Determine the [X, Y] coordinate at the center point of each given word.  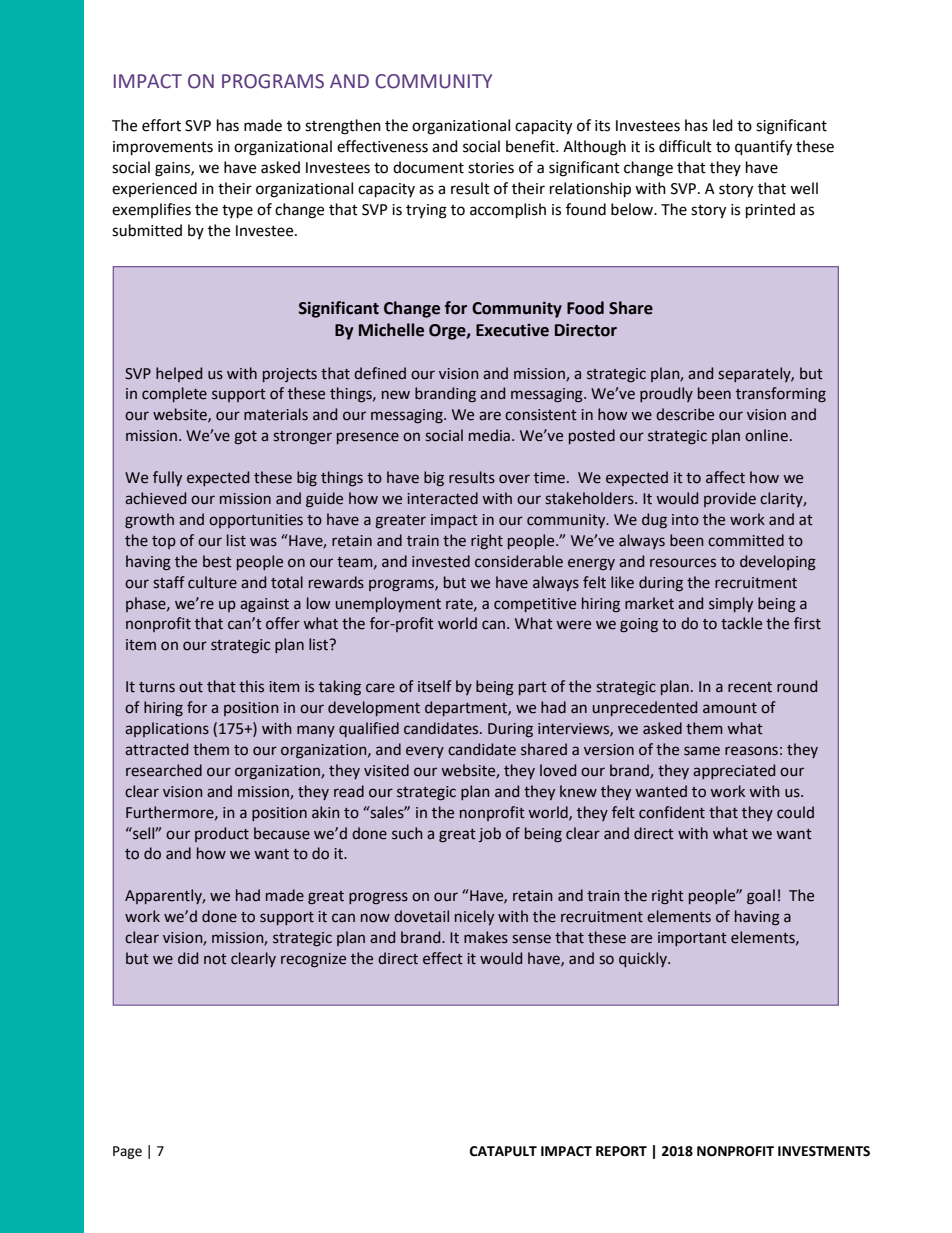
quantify [763, 148]
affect [725, 477]
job [490, 834]
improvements [163, 148]
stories [491, 168]
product [222, 834]
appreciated [734, 771]
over [514, 479]
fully [167, 478]
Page [127, 1152]
